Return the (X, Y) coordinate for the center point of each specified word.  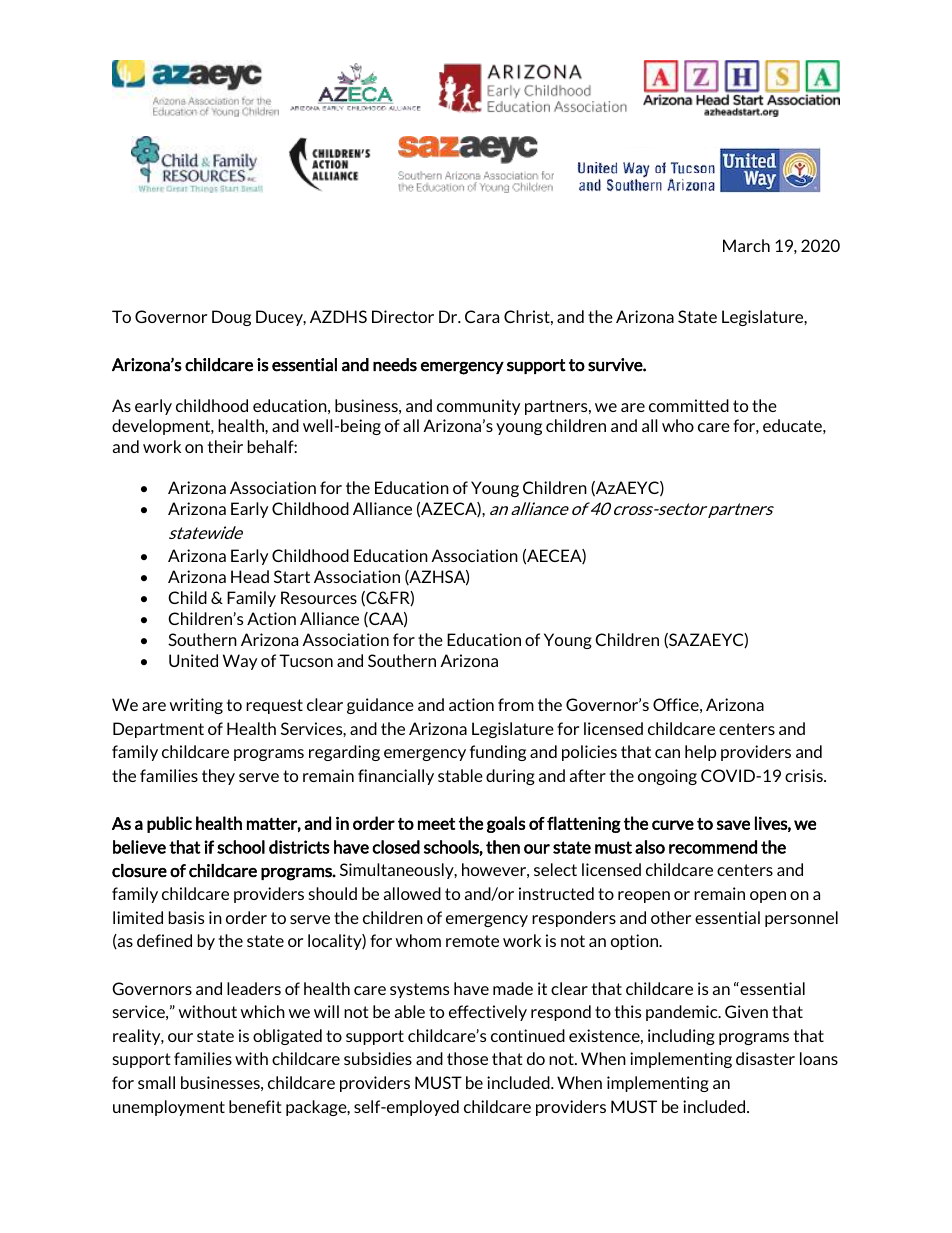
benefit (255, 1106)
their (225, 446)
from (516, 704)
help (700, 753)
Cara (482, 316)
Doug (231, 318)
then (503, 847)
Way (240, 662)
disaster (765, 1058)
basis (186, 917)
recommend (713, 847)
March (746, 245)
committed (689, 405)
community (478, 407)
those (467, 1058)
